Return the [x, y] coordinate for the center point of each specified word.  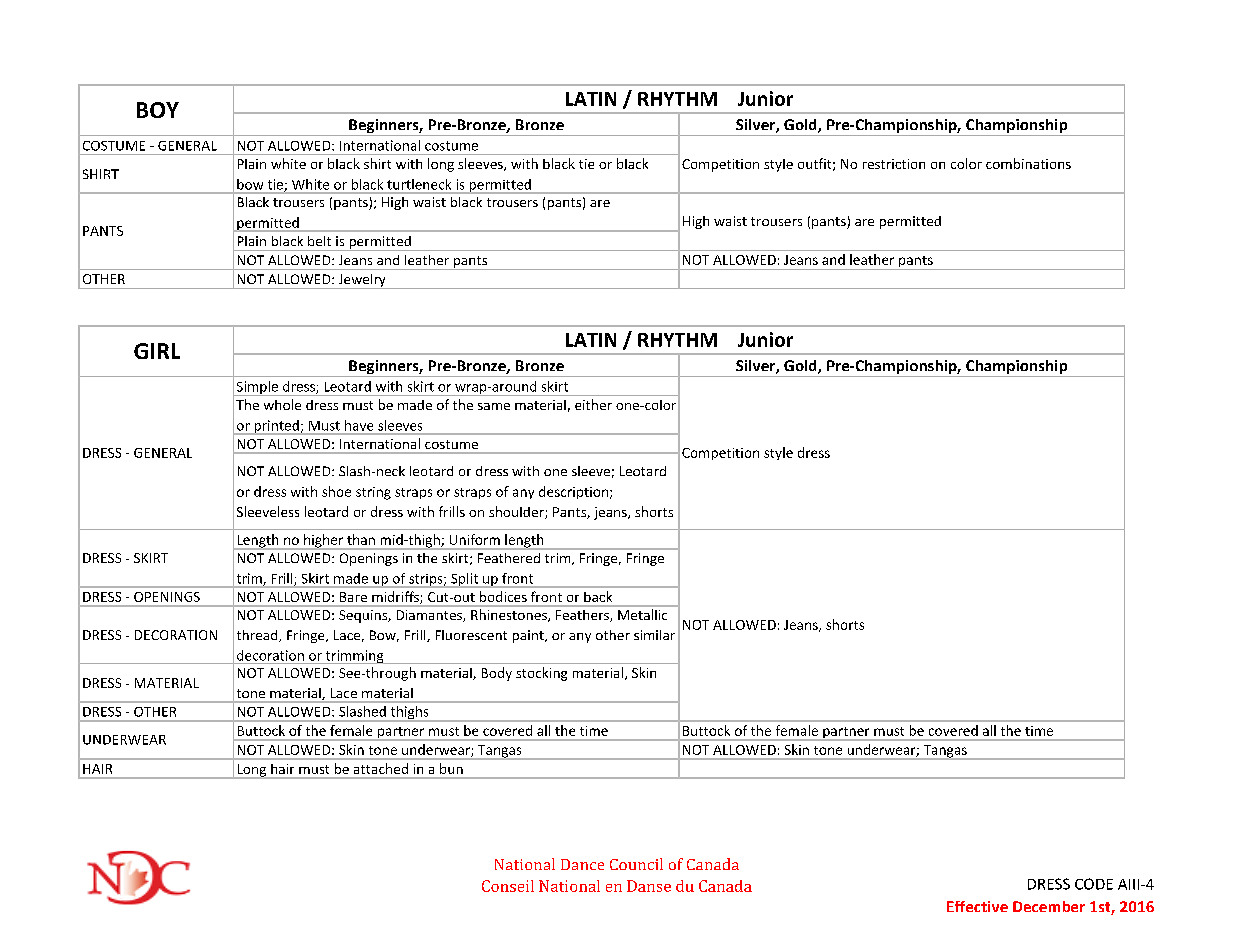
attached [381, 768]
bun [451, 768]
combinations [1028, 163]
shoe [336, 491]
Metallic [642, 614]
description [573, 492]
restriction [894, 164]
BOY [158, 110]
